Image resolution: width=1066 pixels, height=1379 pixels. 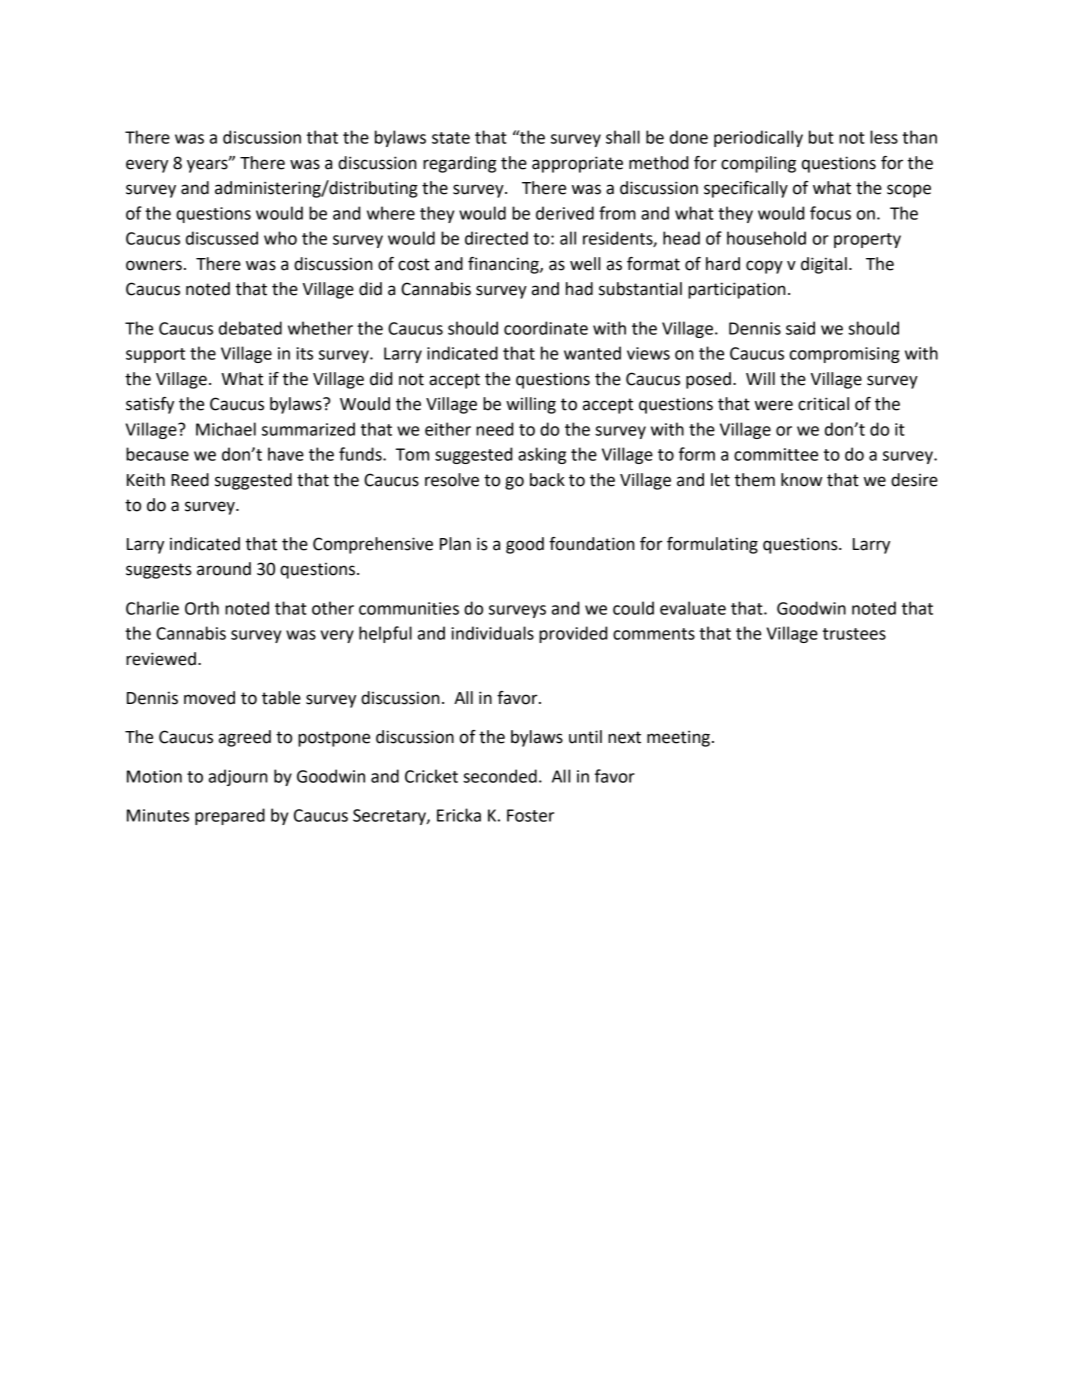 What do you see at coordinates (222, 238) in the screenshot?
I see `discussed` at bounding box center [222, 238].
